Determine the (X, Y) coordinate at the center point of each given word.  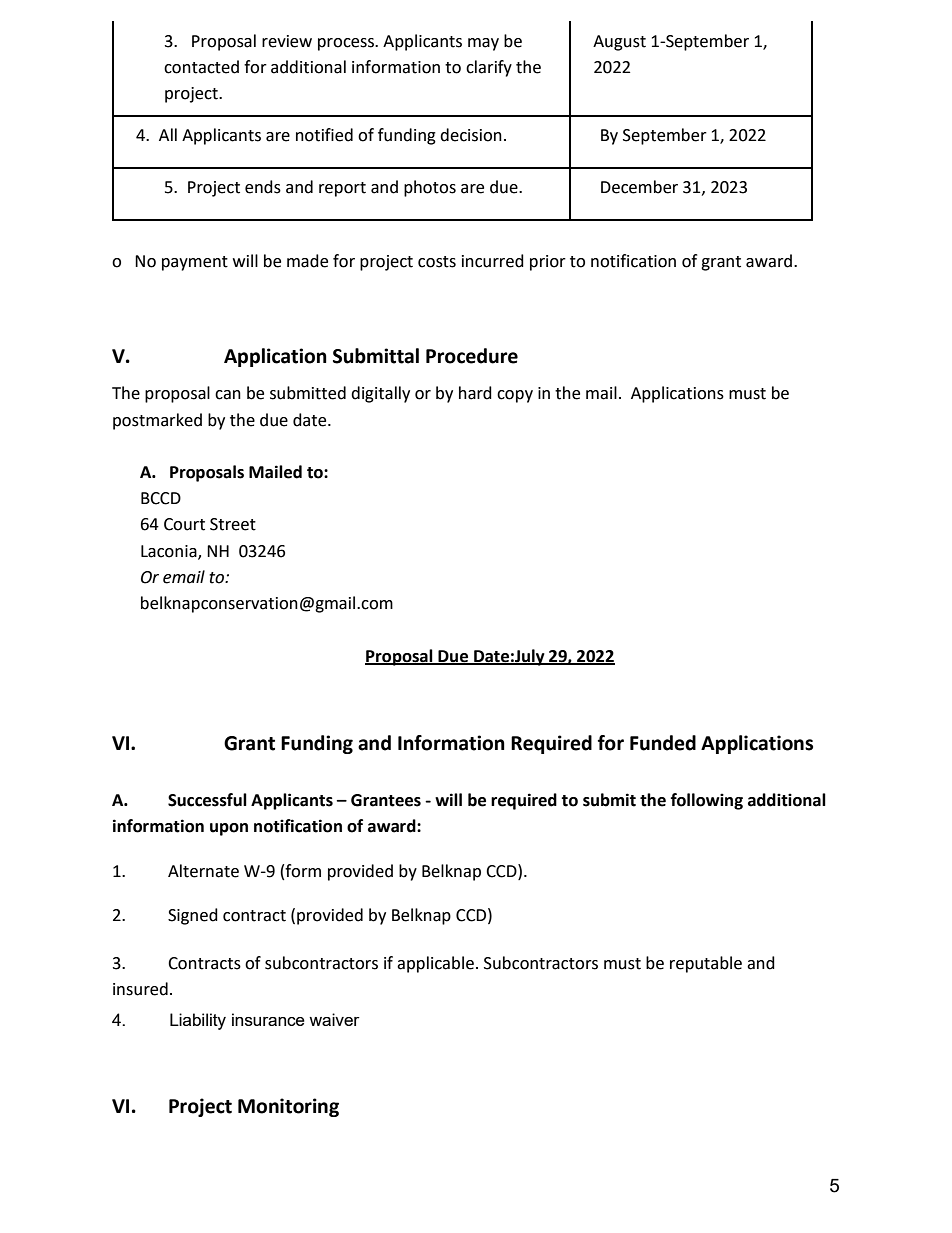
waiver (334, 1019)
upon (229, 829)
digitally (380, 394)
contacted (201, 67)
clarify (489, 68)
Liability (198, 1021)
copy (515, 396)
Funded (663, 743)
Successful (207, 800)
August (619, 43)
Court (184, 524)
